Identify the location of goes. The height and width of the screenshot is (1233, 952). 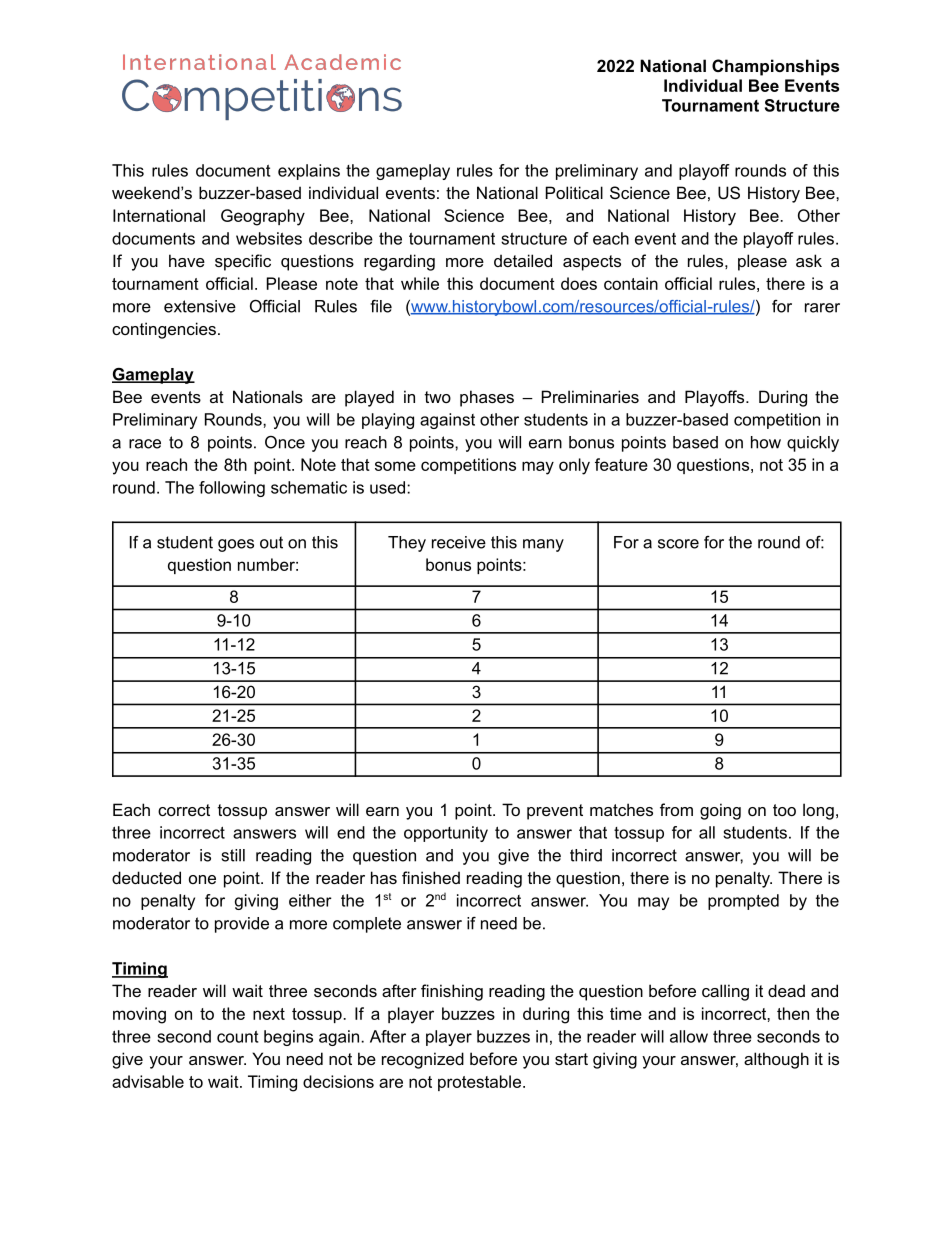
(236, 545).
